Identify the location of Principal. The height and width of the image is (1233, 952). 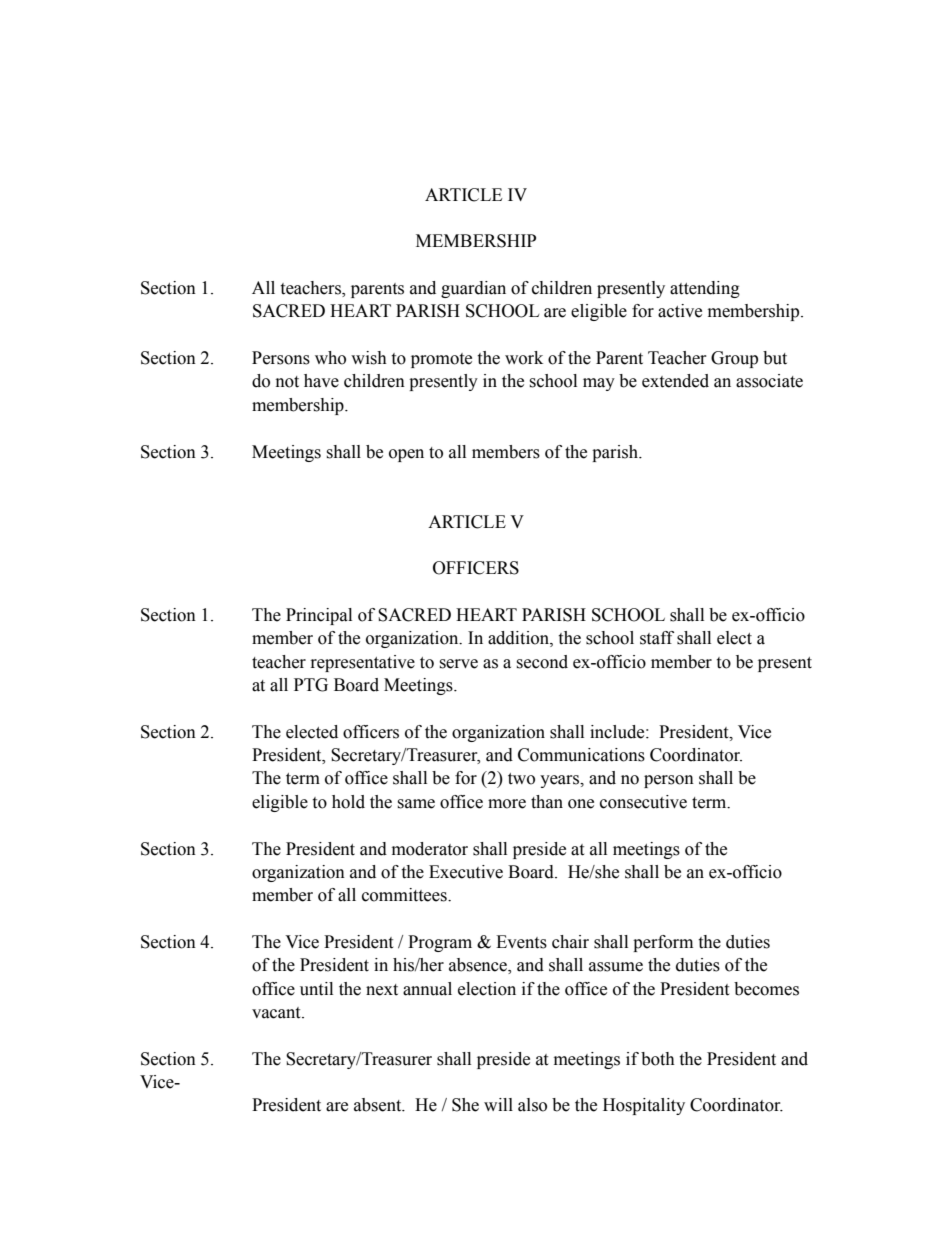
(319, 616).
